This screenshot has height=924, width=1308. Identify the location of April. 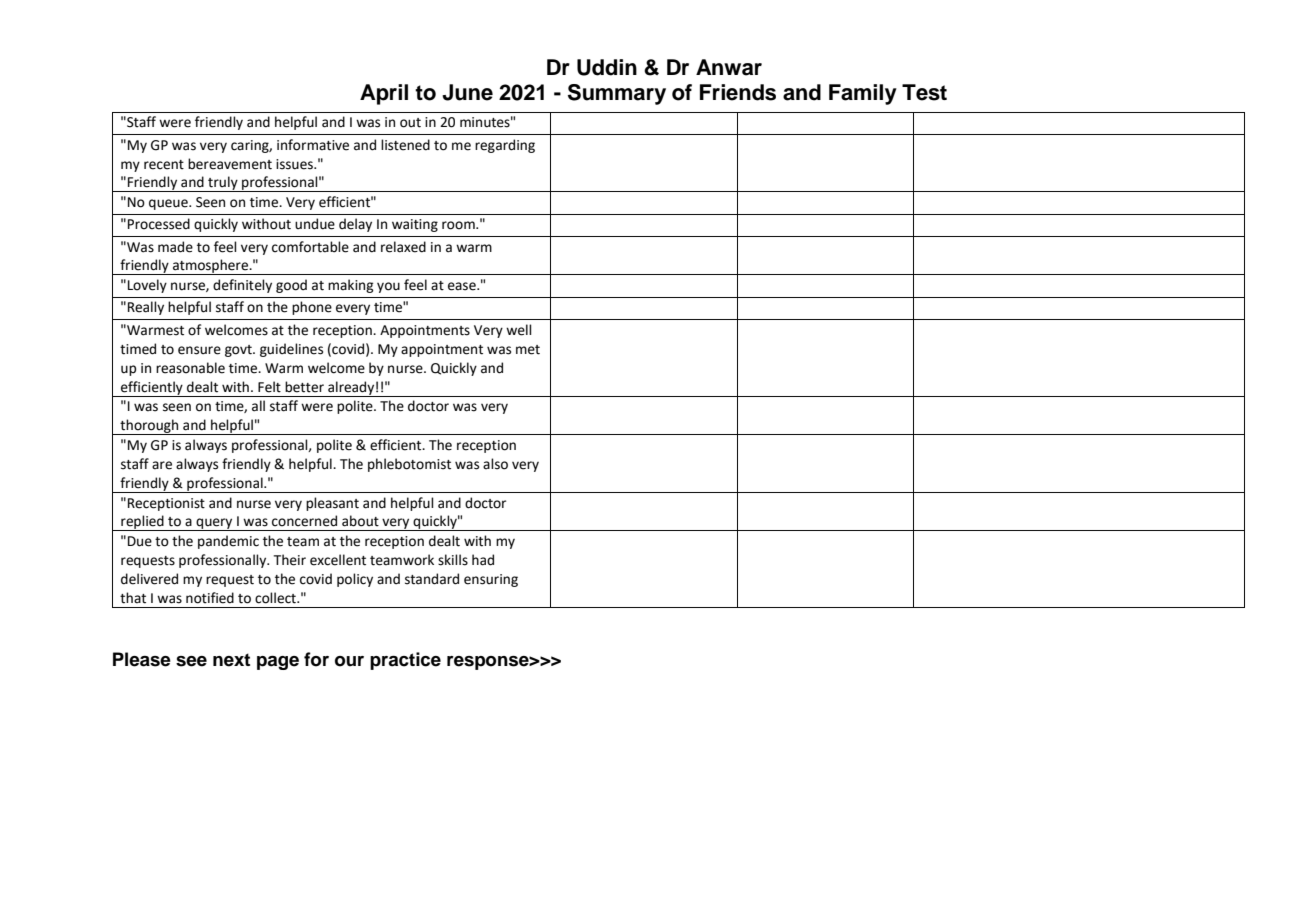
(384, 94).
